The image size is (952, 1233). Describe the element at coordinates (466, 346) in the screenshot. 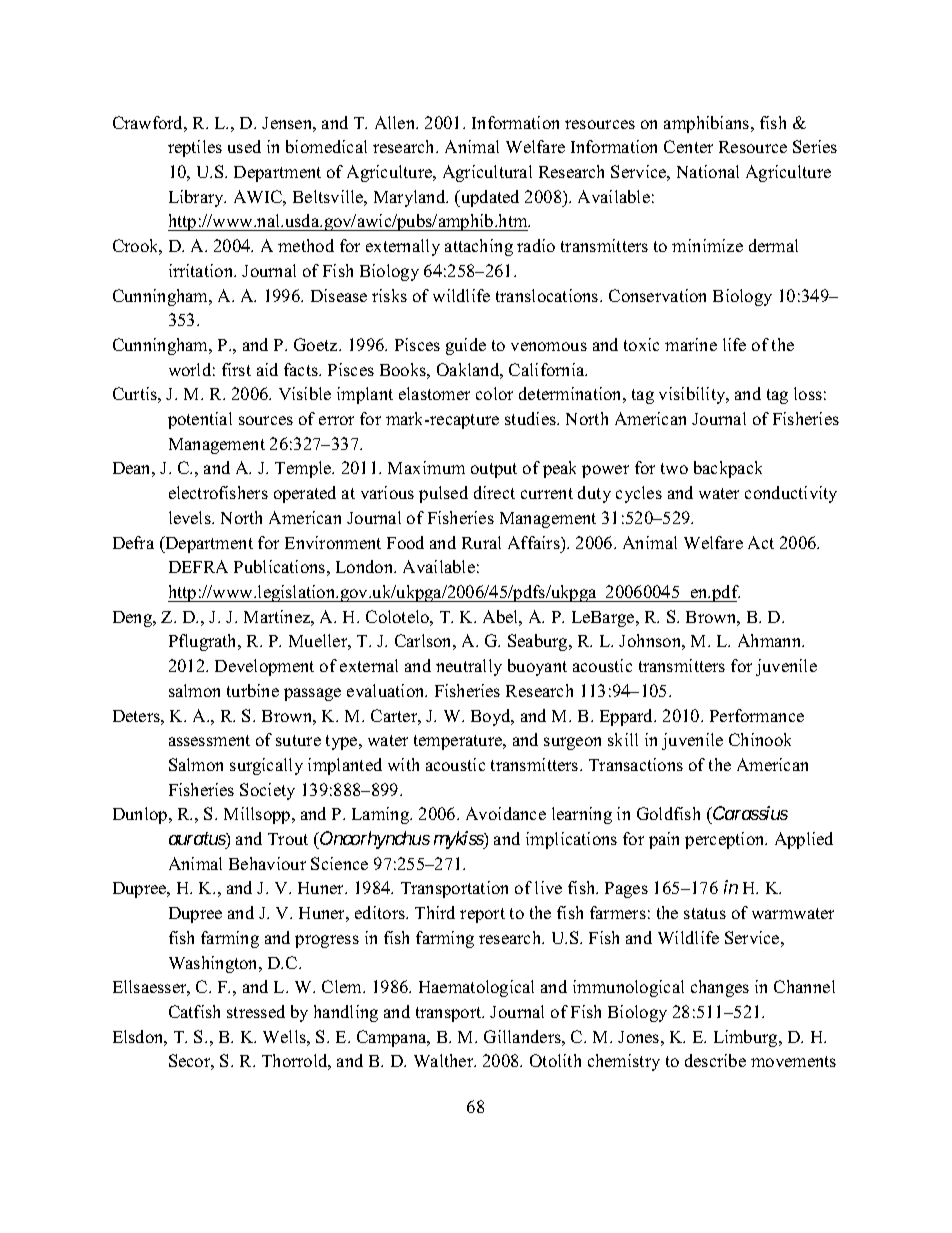

I see `guide` at that location.
